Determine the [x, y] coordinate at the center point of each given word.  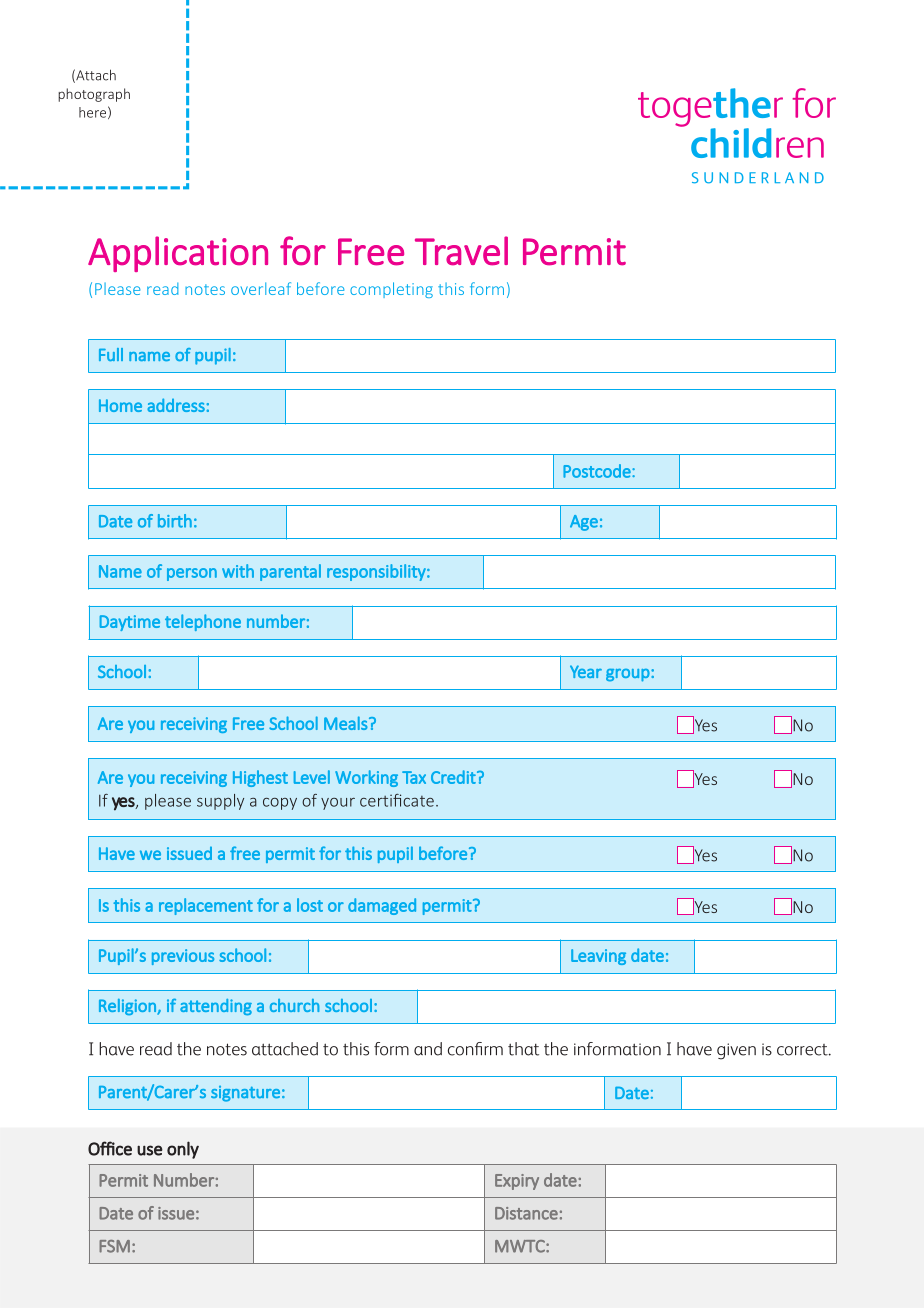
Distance [526, 1213]
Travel [461, 251]
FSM [114, 1246]
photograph [94, 95]
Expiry [517, 1182]
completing [391, 290]
